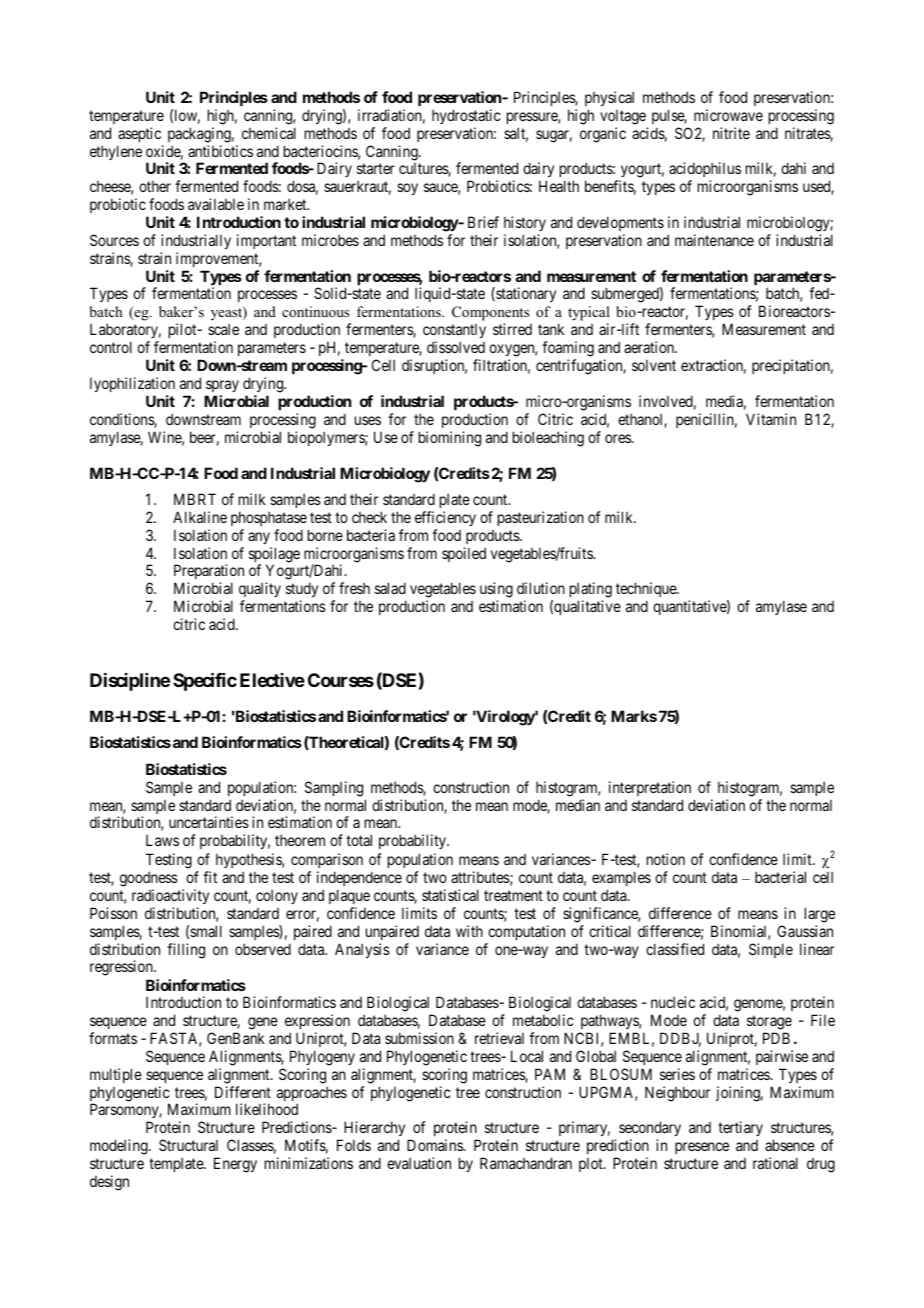  I want to click on Vitamin, so click(771, 419).
